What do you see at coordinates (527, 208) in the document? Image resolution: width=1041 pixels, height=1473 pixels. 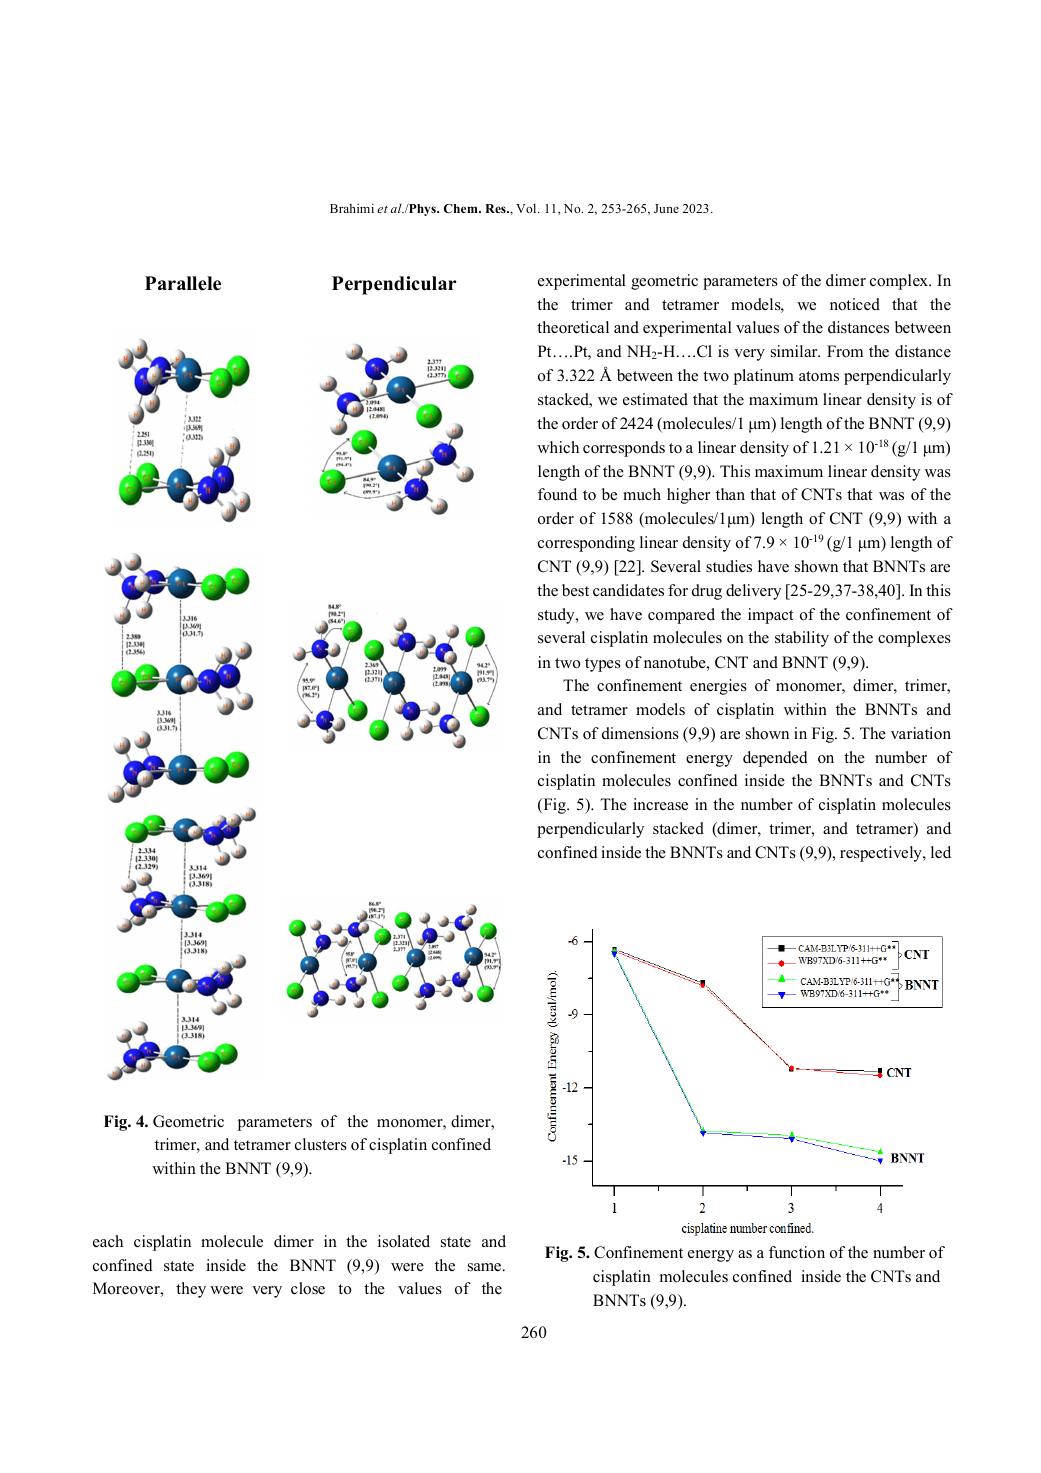 I see `Vol` at bounding box center [527, 208].
